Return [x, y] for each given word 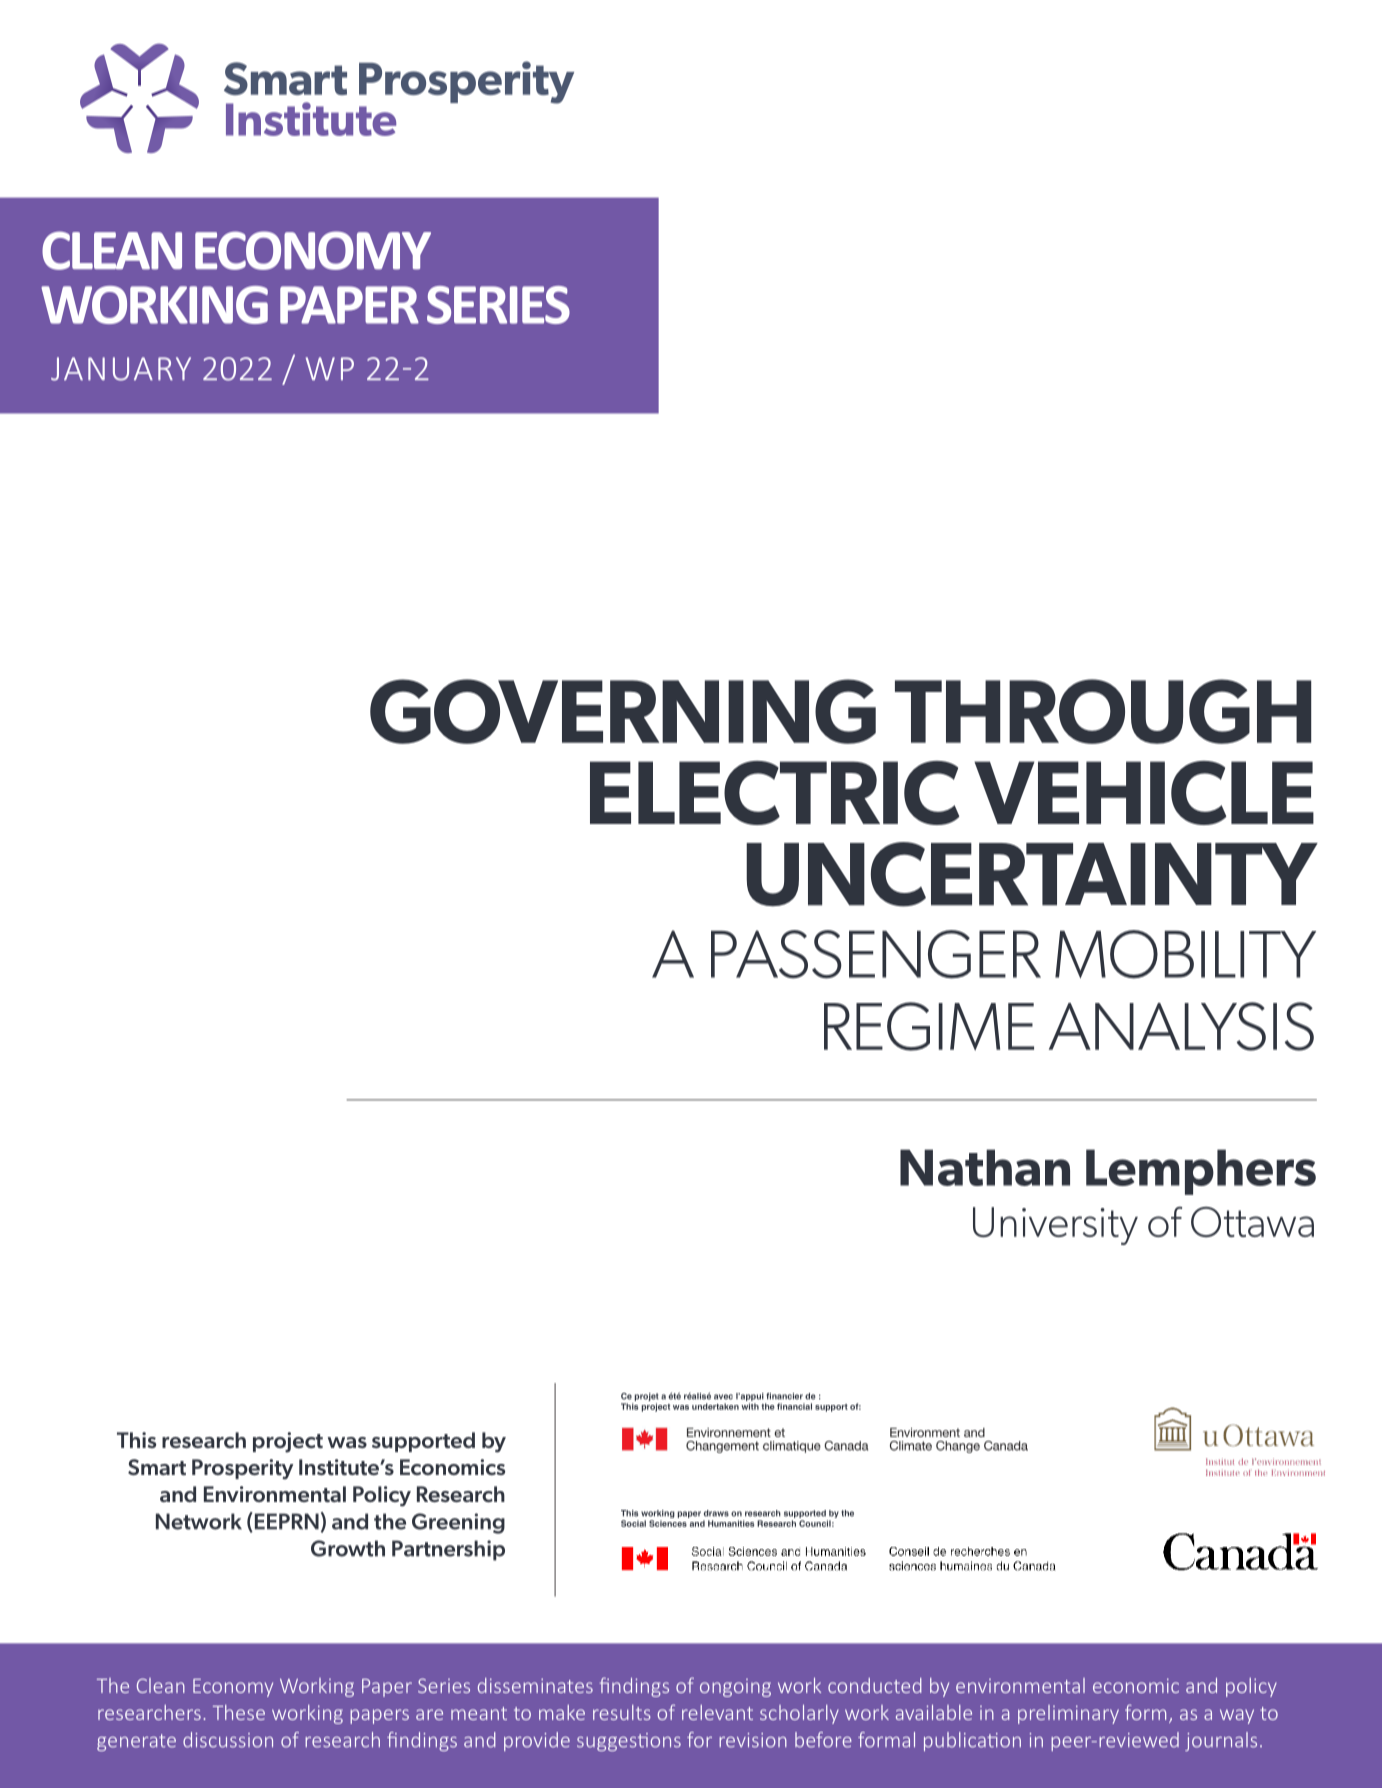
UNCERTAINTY [1032, 874]
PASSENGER [876, 954]
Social [633, 1523]
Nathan [985, 1167]
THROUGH [1103, 711]
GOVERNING [623, 711]
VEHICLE [1144, 793]
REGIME [929, 1026]
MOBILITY [1185, 954]
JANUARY [121, 369]
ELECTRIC [775, 793]
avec [723, 1397]
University [1055, 1226]
